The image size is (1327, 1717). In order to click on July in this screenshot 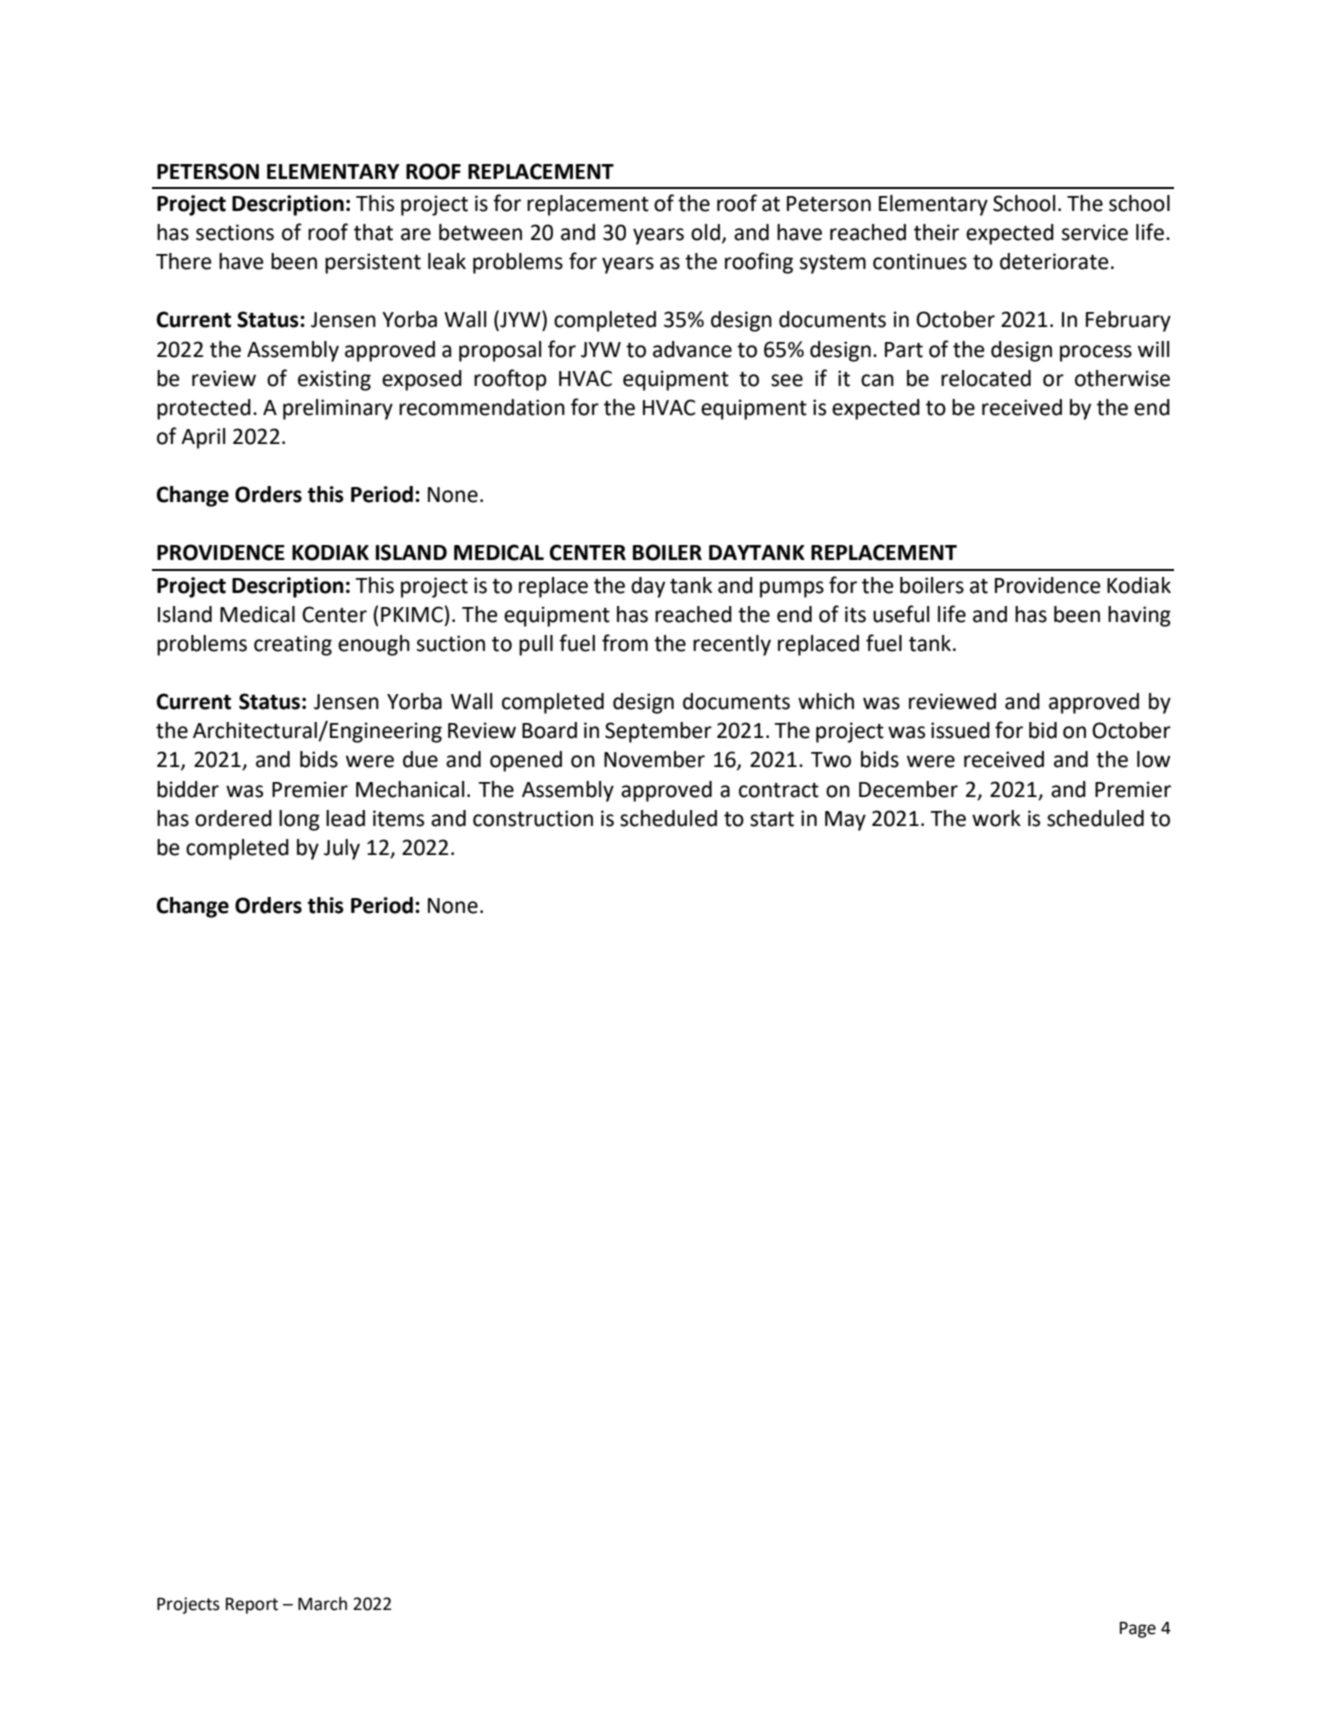, I will do `click(342, 849)`.
